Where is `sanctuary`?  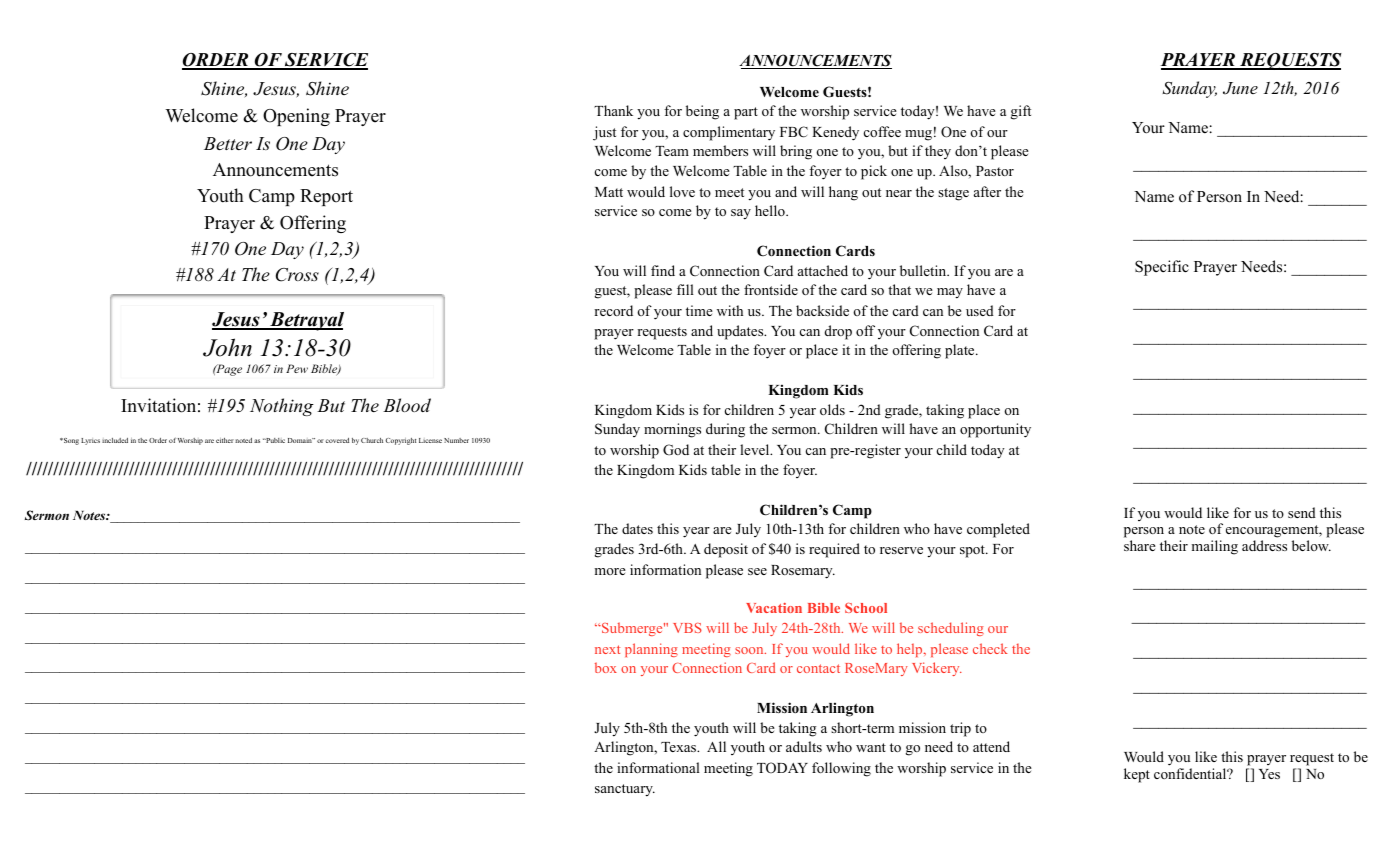
sanctuary is located at coordinates (625, 790).
